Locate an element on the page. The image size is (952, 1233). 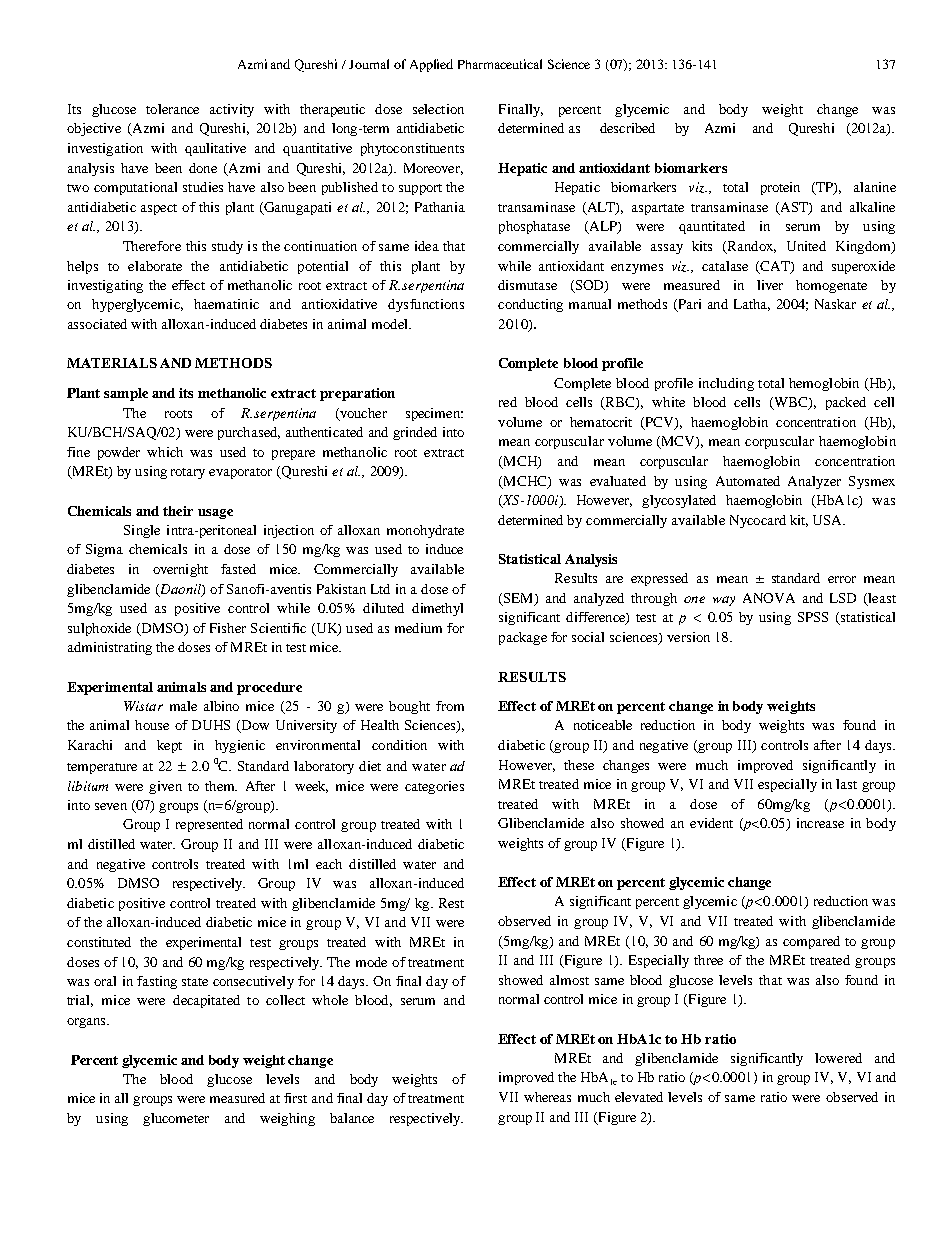
overnight is located at coordinates (180, 570).
